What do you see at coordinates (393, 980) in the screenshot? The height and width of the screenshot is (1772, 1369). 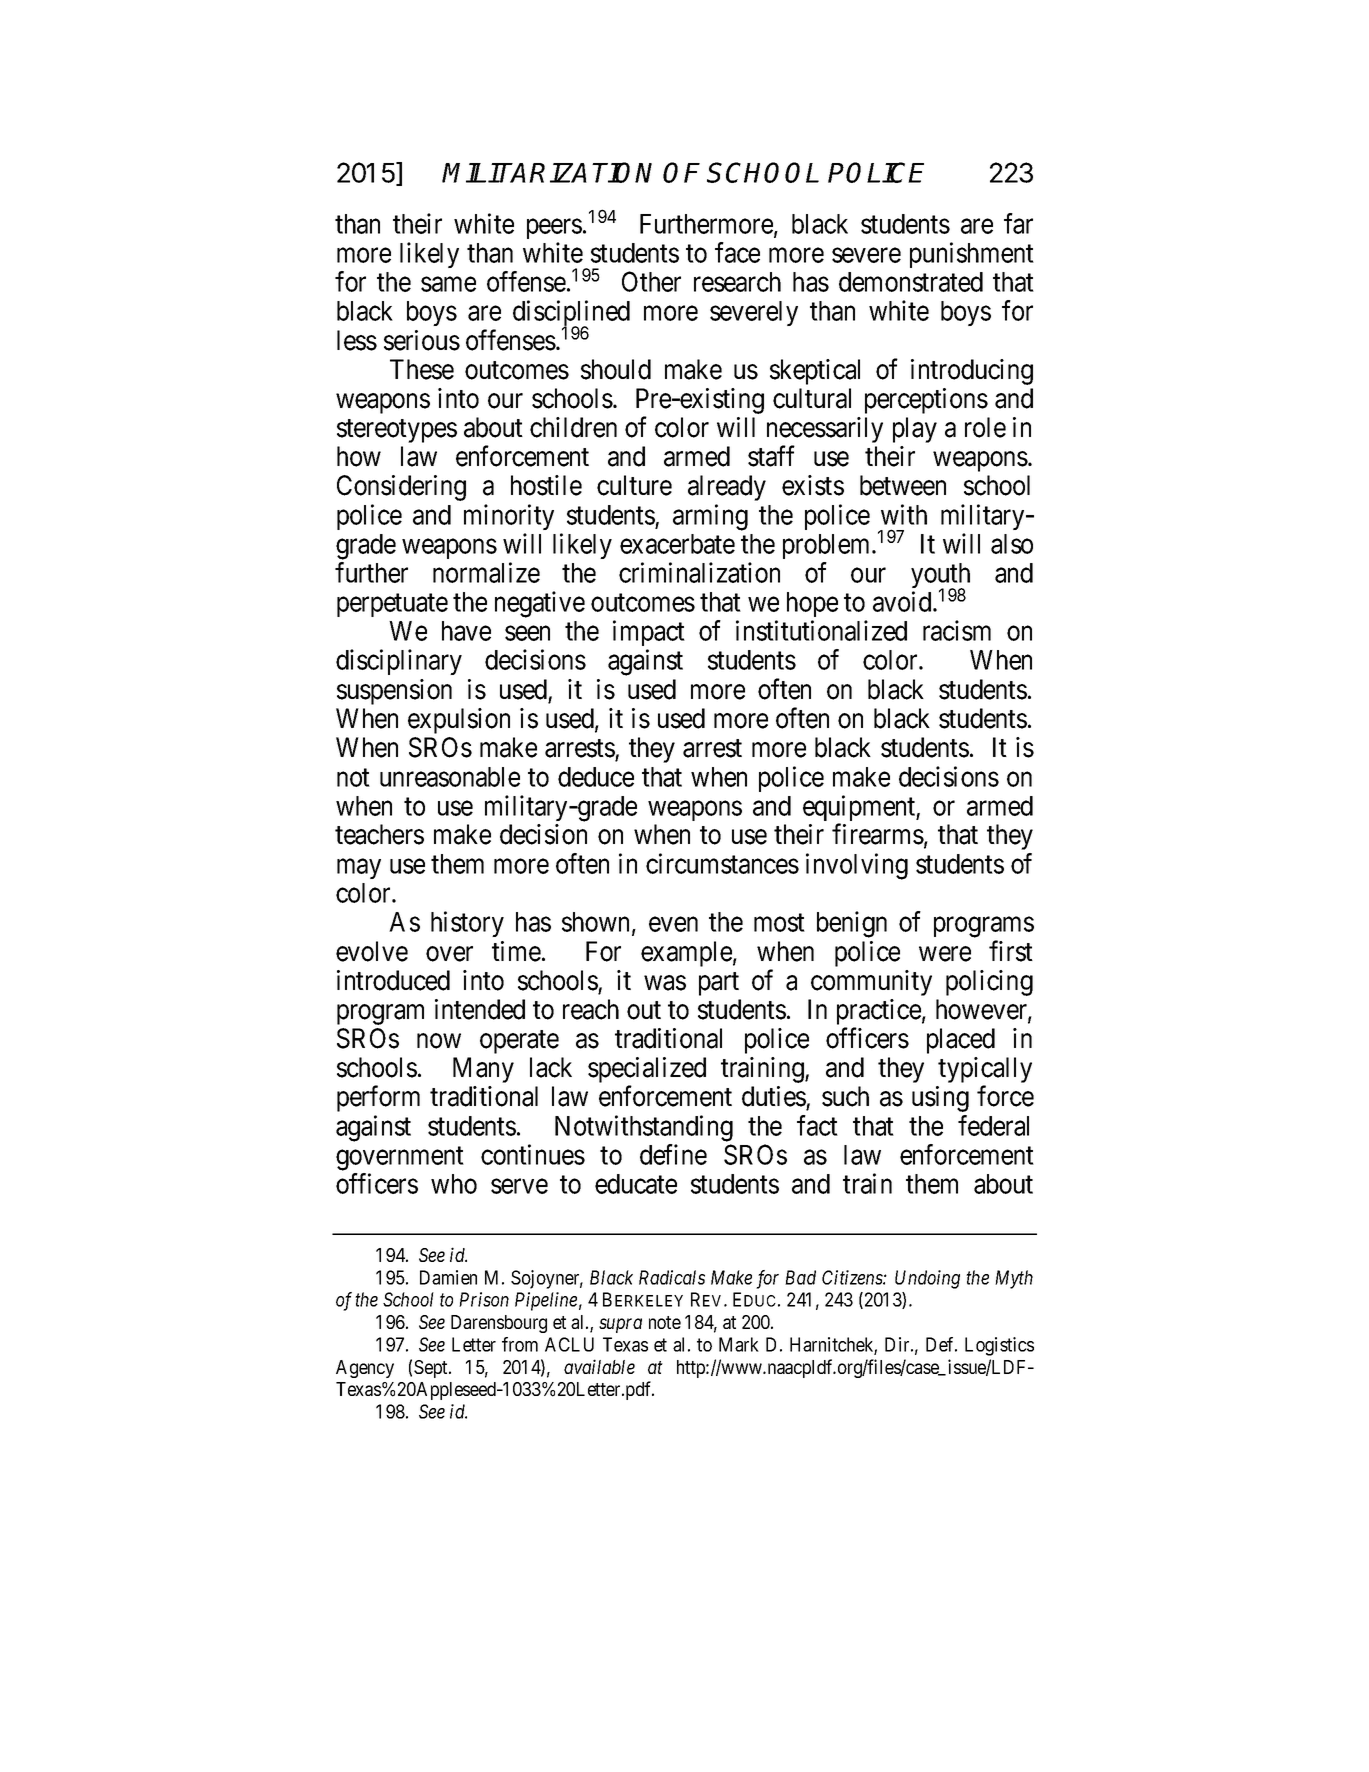 I see `introduced` at bounding box center [393, 980].
